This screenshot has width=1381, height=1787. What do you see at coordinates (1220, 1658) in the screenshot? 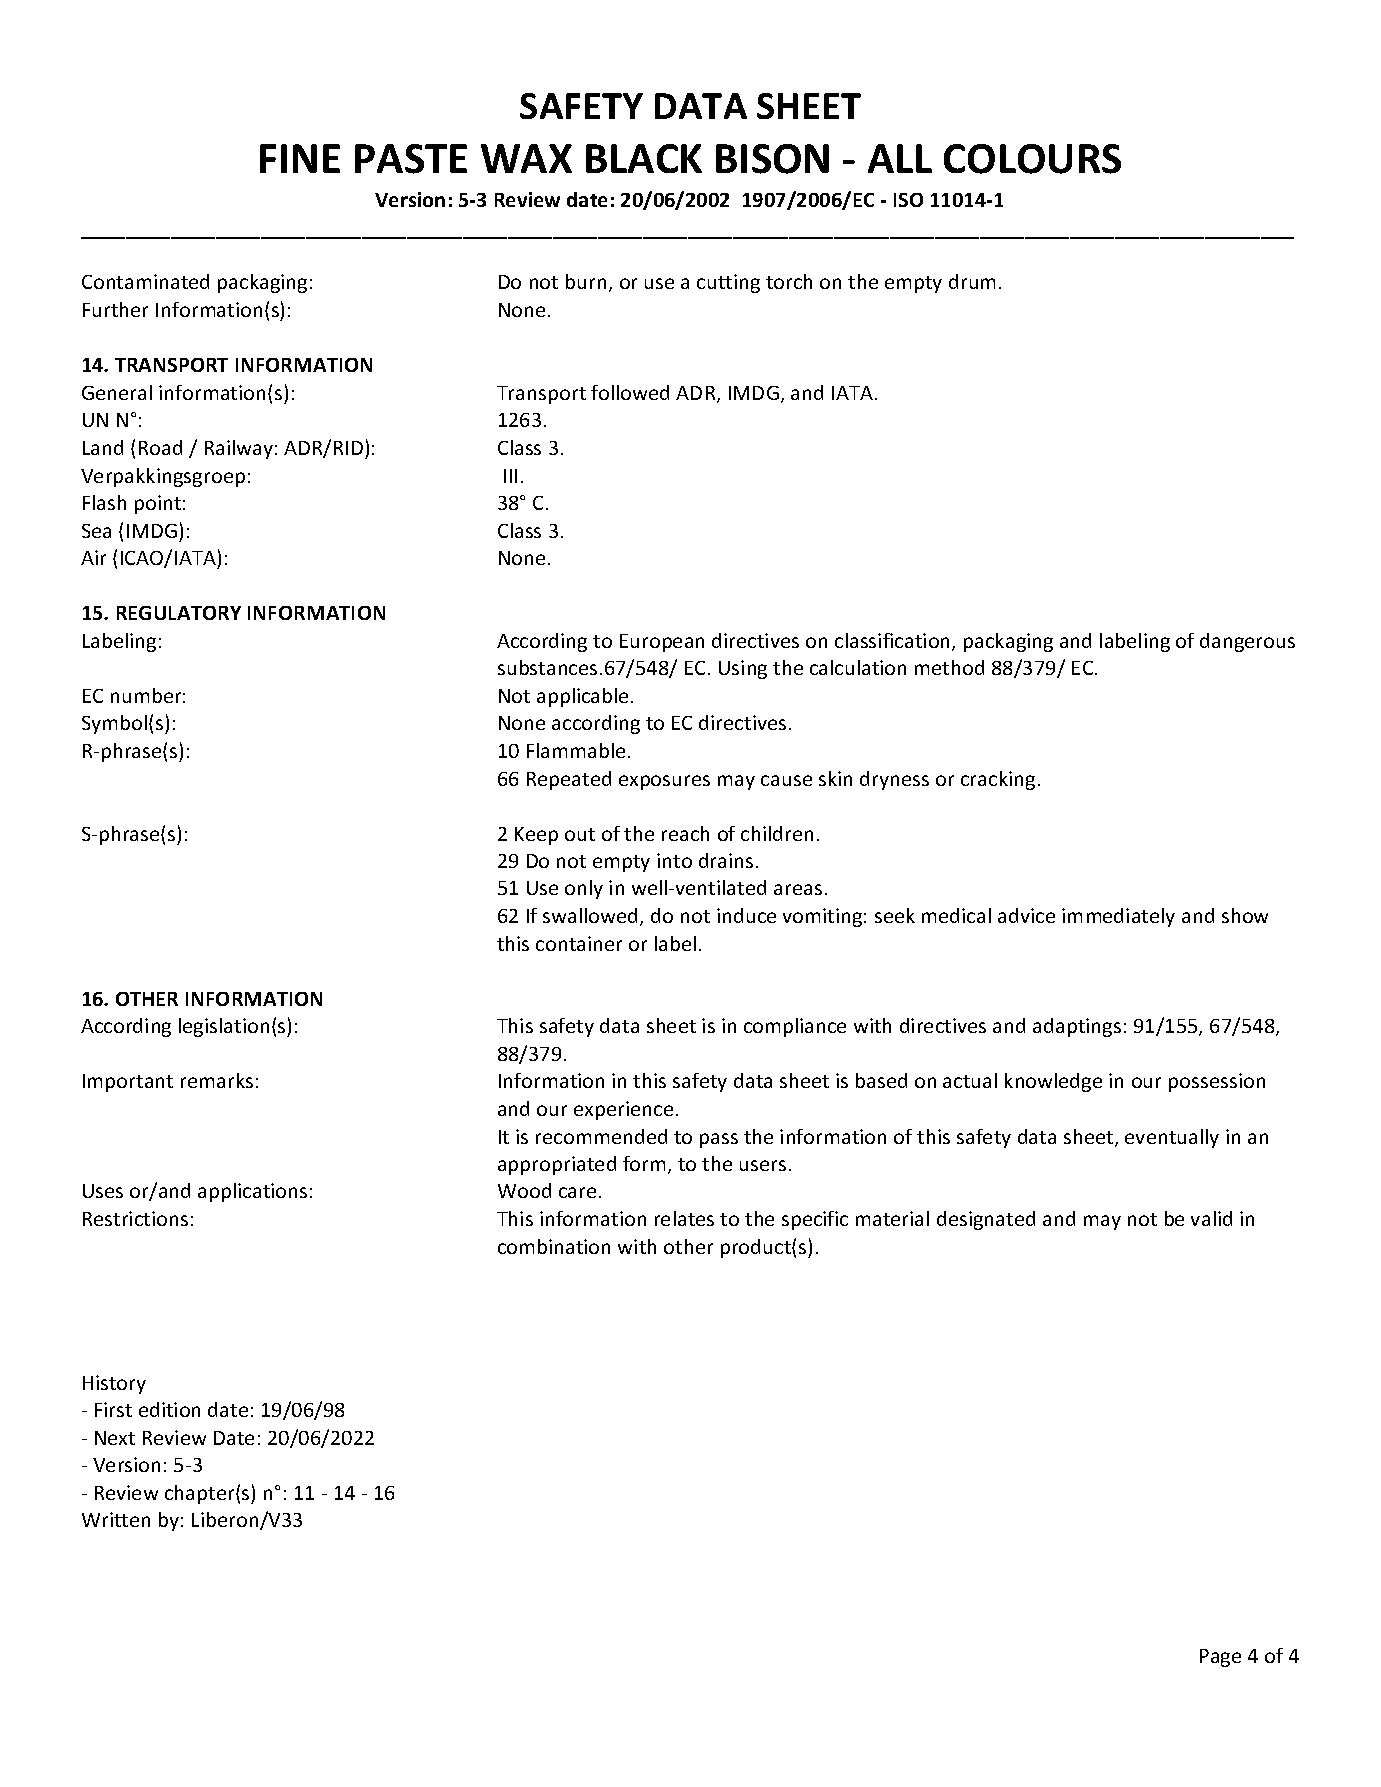
I see `Page` at bounding box center [1220, 1658].
